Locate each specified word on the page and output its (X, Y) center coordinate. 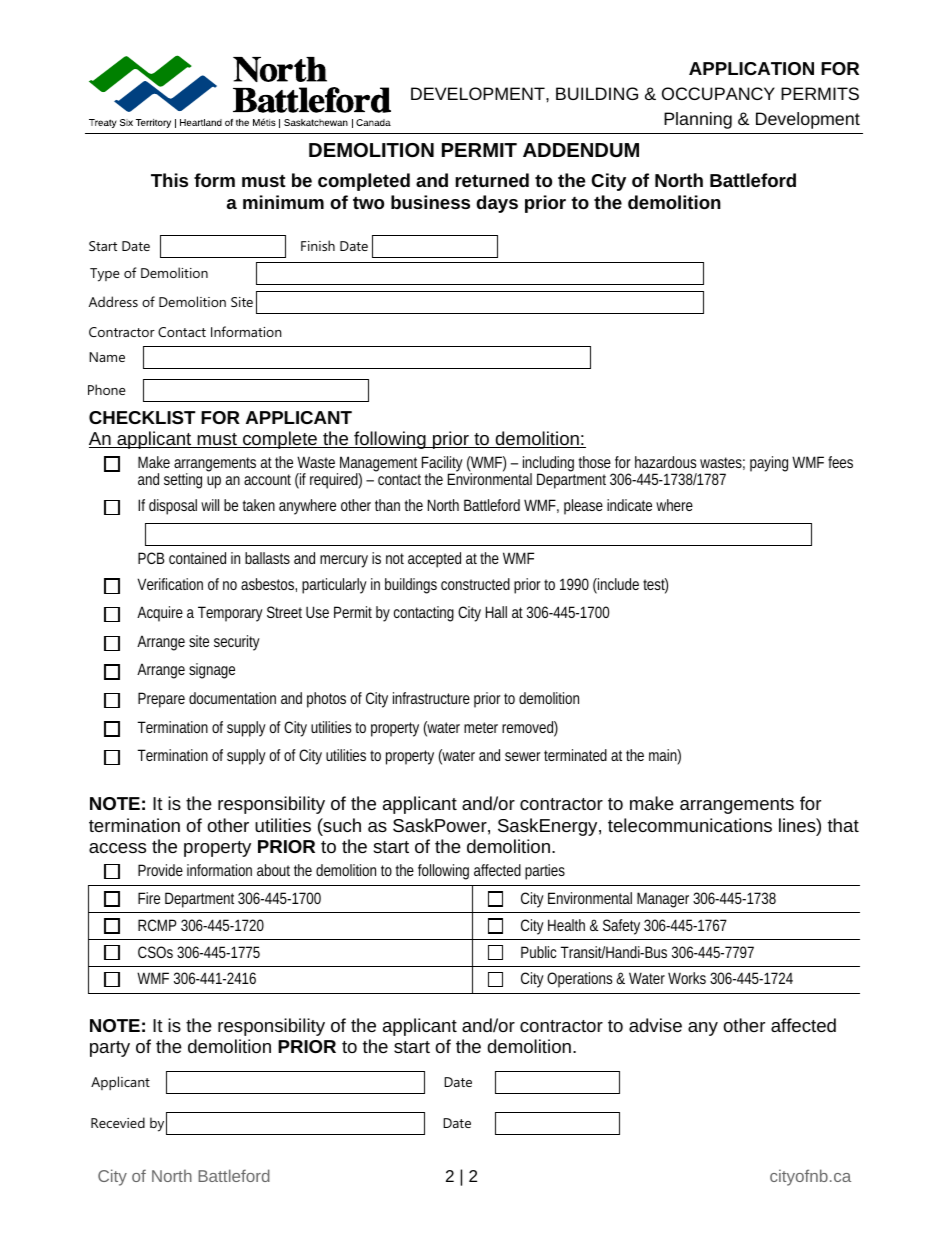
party (110, 1049)
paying (769, 464)
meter (481, 727)
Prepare (161, 700)
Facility (442, 465)
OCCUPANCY (718, 93)
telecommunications (690, 825)
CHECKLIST (142, 417)
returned (492, 180)
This (169, 180)
